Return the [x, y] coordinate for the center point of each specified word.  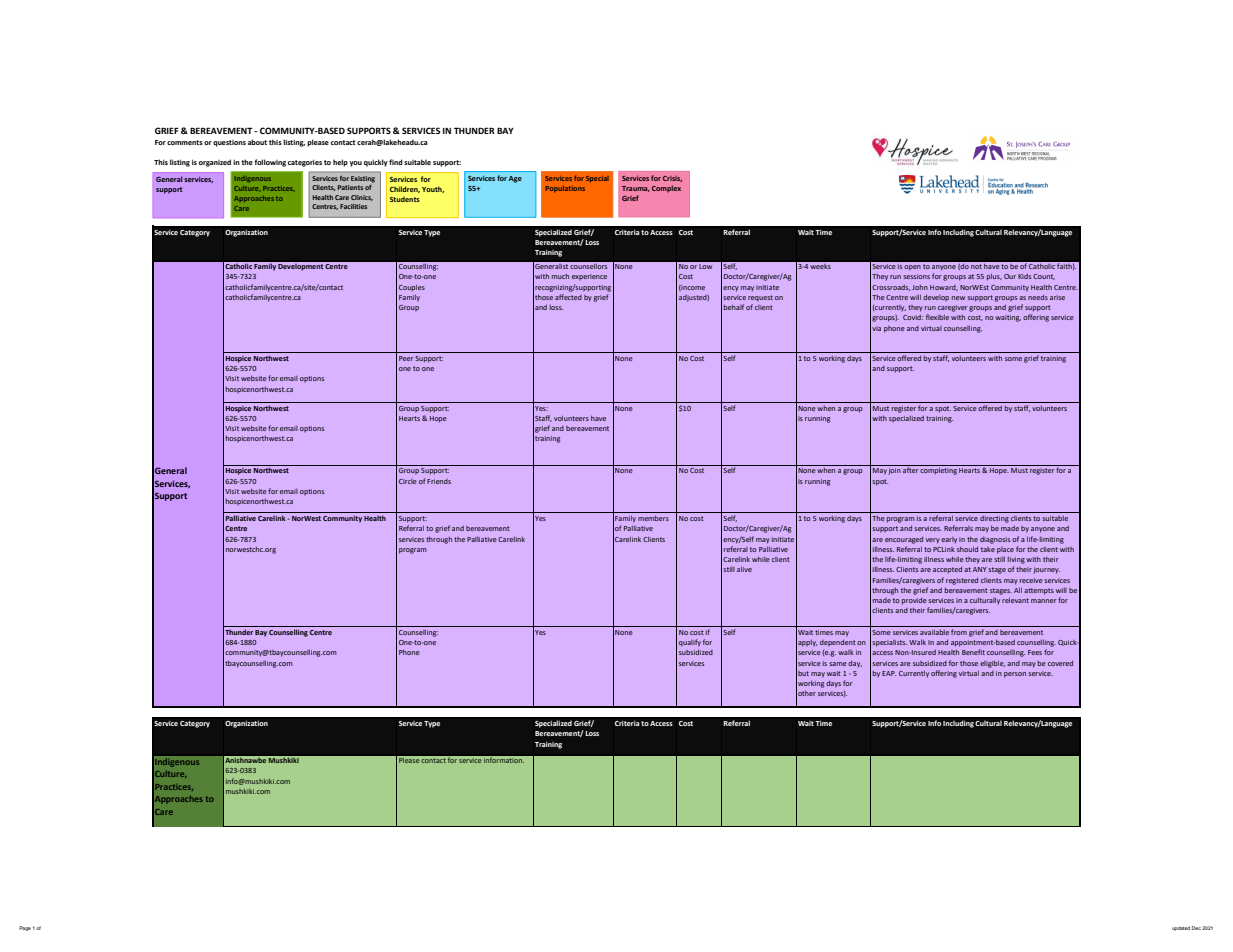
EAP [889, 673]
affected [568, 297]
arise [1057, 297]
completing [939, 470]
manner [1043, 601]
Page [25, 928]
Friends [439, 481]
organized [215, 163]
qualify [690, 643]
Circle [408, 481]
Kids [1024, 276]
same [838, 664]
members [653, 518]
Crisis [672, 179]
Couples [412, 288]
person [1015, 675]
